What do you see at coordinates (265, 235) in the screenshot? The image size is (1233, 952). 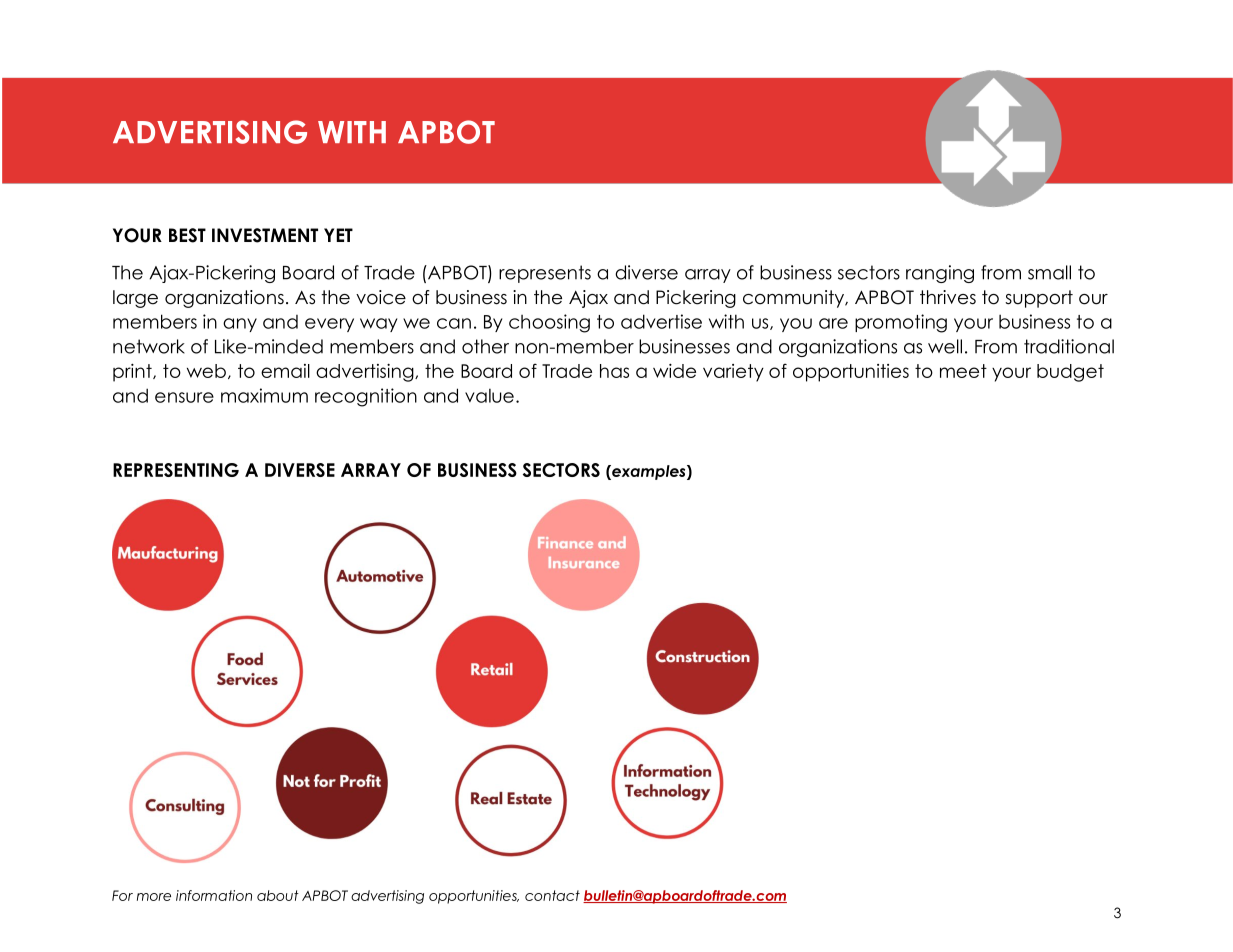 I see `INVESTMENT` at bounding box center [265, 235].
